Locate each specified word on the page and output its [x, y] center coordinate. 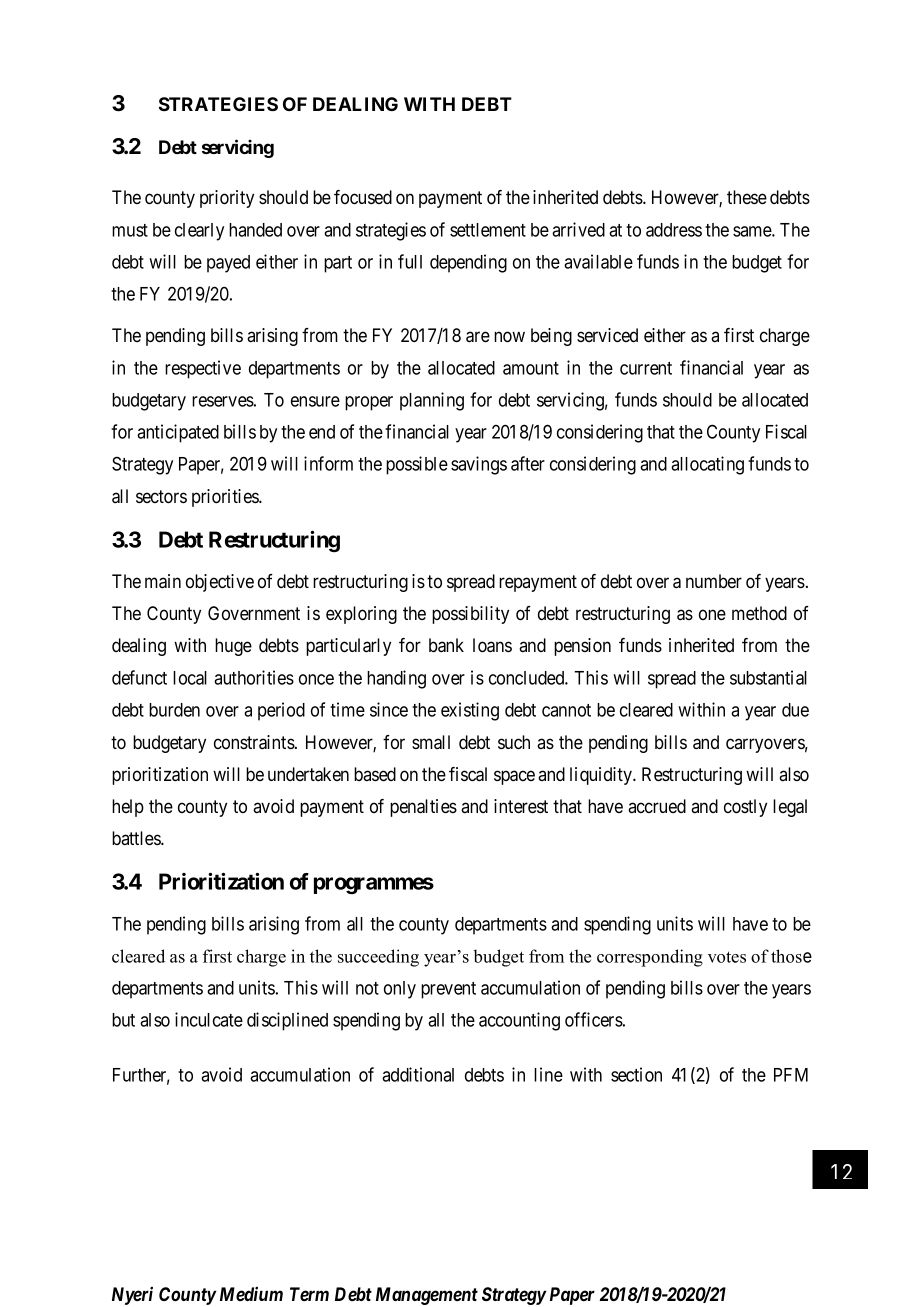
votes [727, 957]
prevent [448, 990]
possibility [470, 615]
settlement [488, 230]
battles [137, 838]
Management [427, 1296]
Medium [251, 1294]
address [674, 230]
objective [220, 583]
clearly [199, 232]
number [714, 581]
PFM [791, 1075]
